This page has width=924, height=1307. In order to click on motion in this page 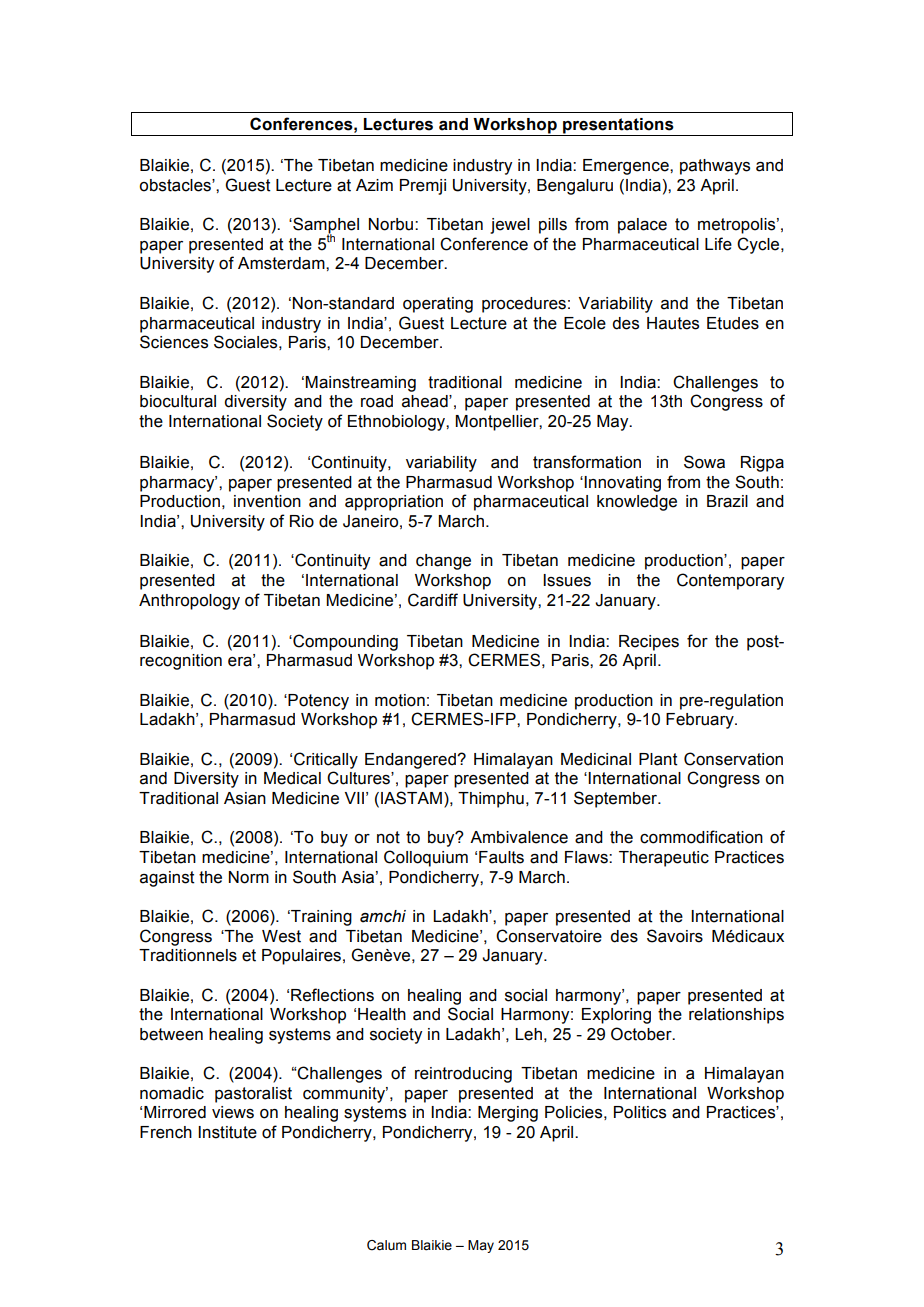, I will do `click(400, 700)`.
